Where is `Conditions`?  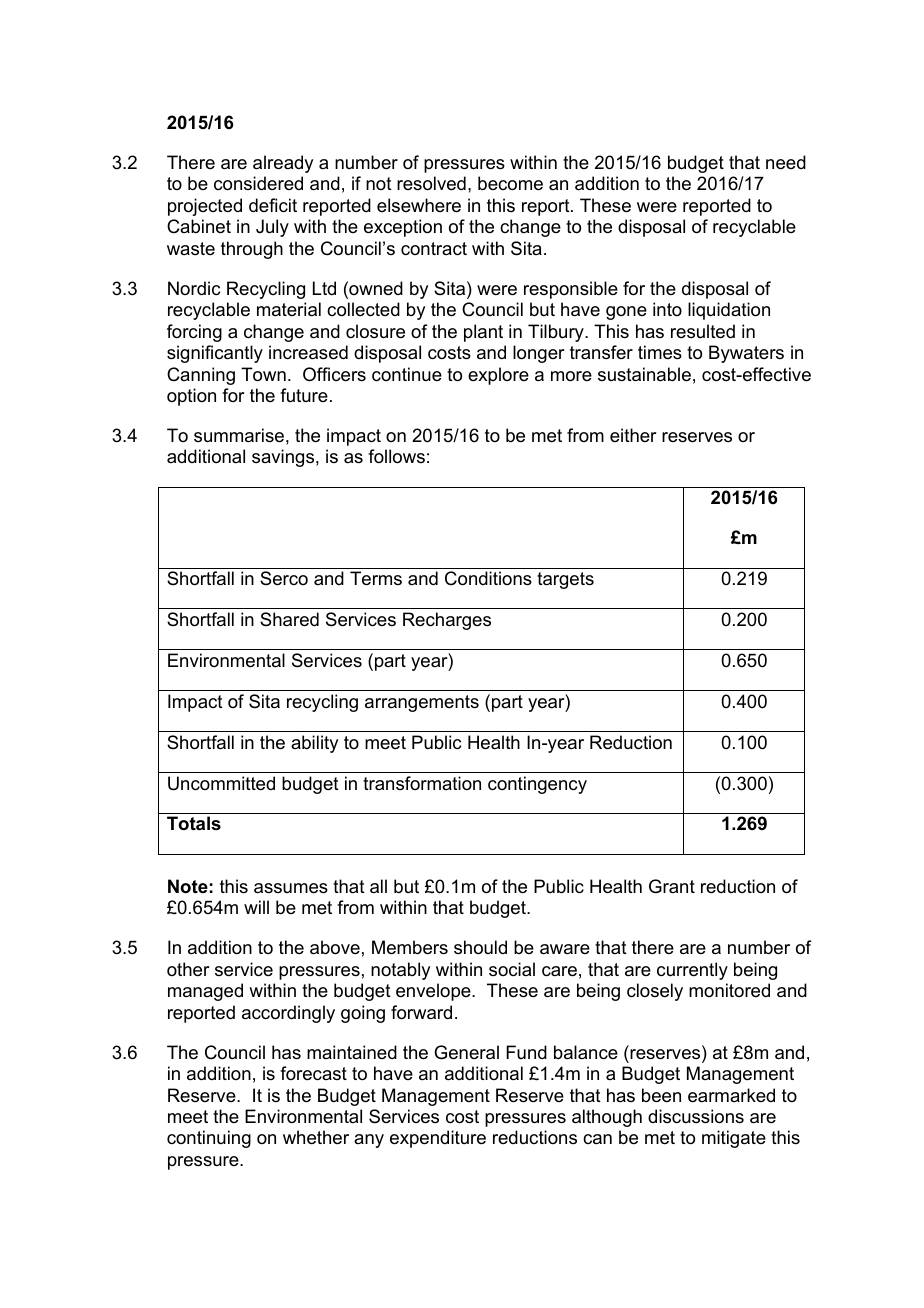
Conditions is located at coordinates (488, 578).
